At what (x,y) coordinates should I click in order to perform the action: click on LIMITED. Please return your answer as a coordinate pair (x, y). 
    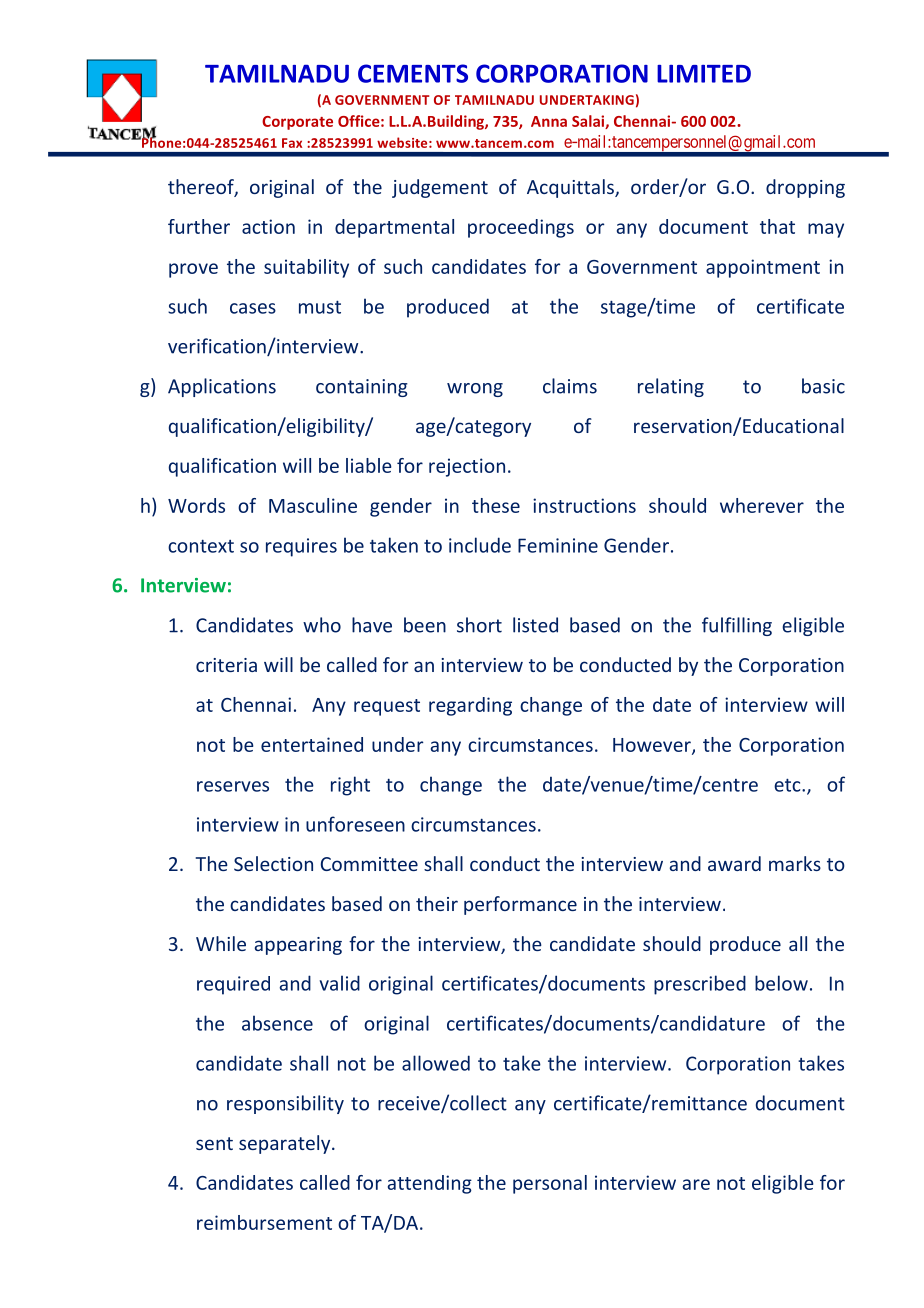
    Looking at the image, I should click on (704, 74).
